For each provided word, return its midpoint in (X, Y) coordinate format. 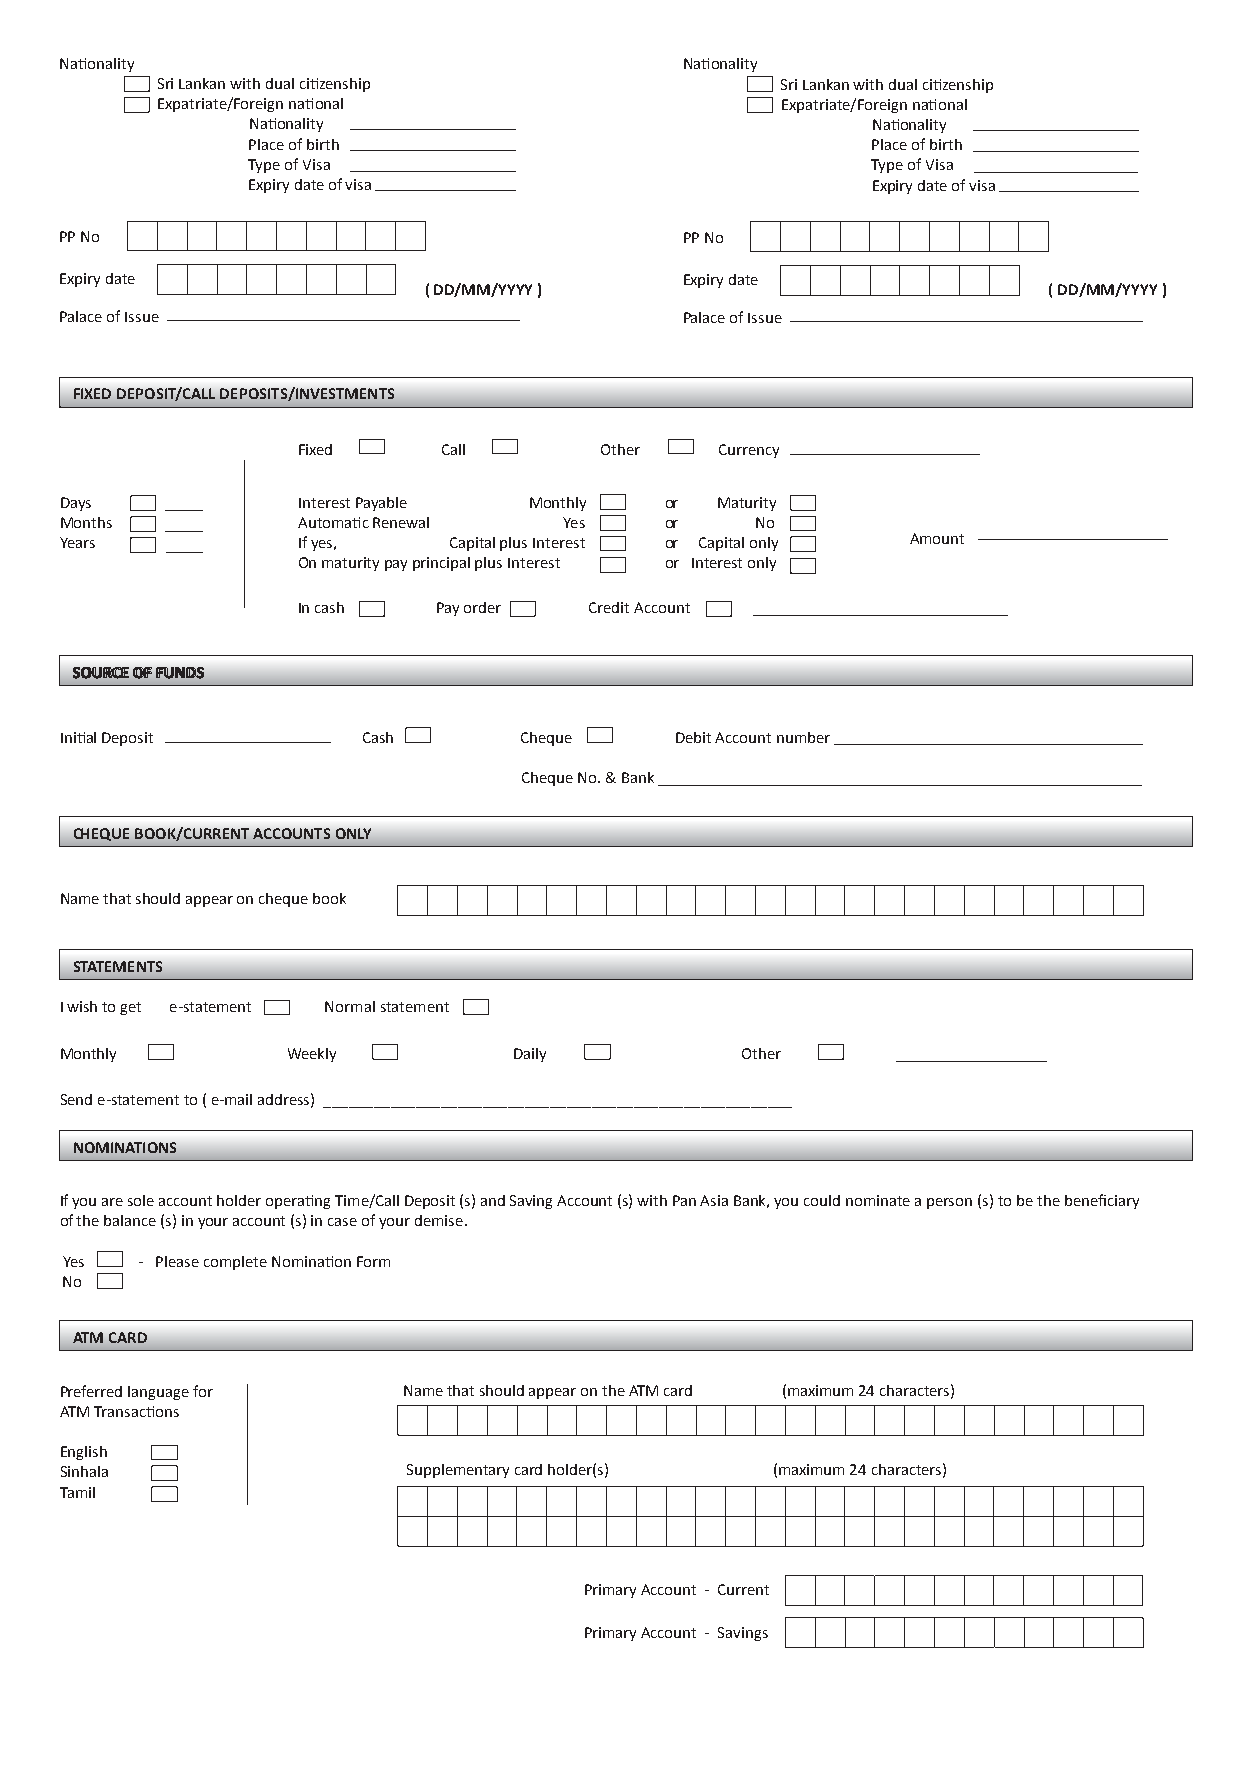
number (803, 737)
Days (76, 504)
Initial (78, 737)
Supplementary (458, 1471)
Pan (684, 1200)
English (84, 1453)
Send (76, 1099)
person (949, 1203)
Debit (693, 737)
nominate (878, 1200)
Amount (937, 538)
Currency (749, 451)
